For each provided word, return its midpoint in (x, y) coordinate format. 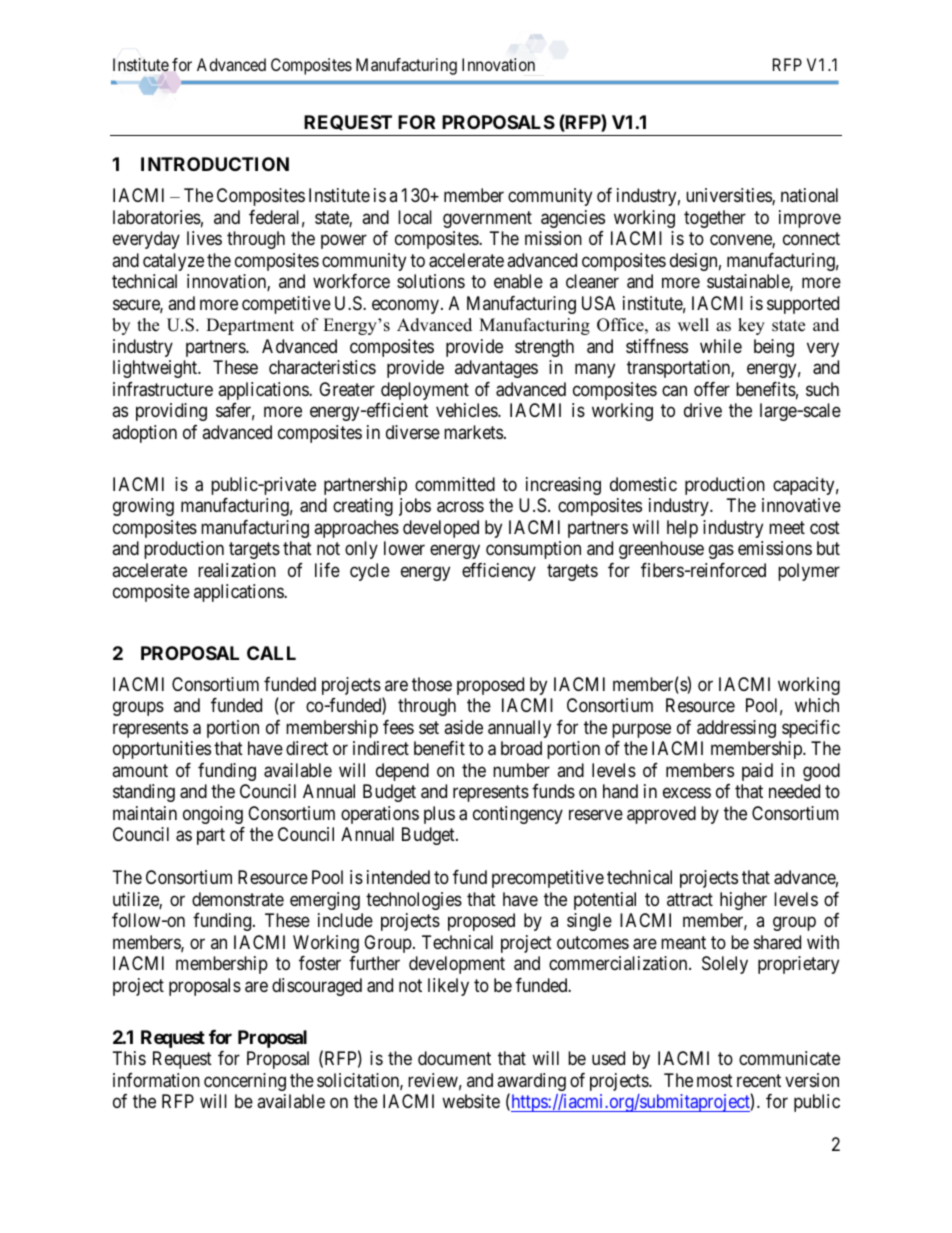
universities (729, 196)
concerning (245, 1082)
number (521, 770)
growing (143, 507)
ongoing (213, 815)
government (487, 219)
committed (455, 484)
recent (759, 1080)
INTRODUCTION (215, 164)
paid (757, 772)
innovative (801, 505)
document (454, 1058)
